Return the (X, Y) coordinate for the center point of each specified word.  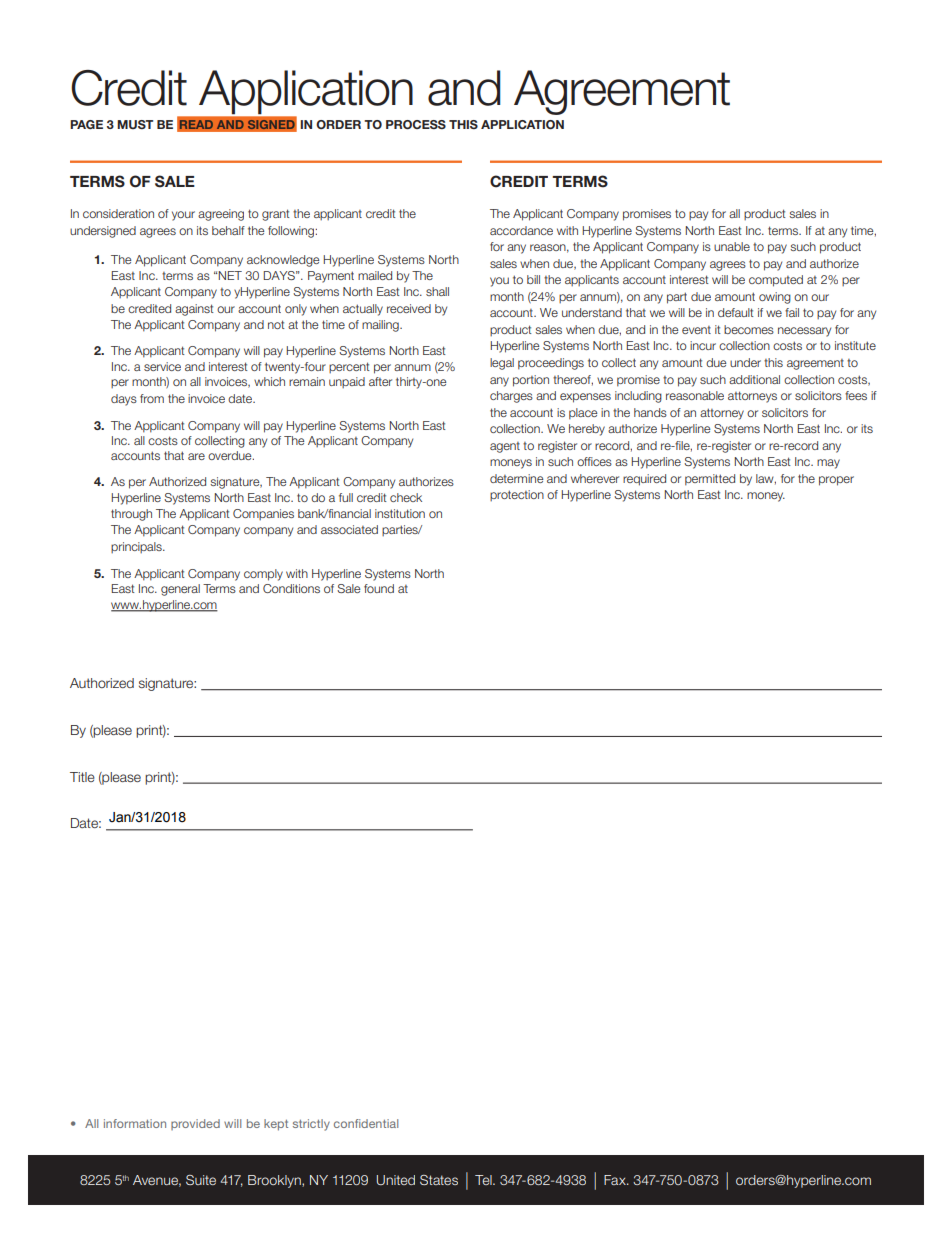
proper (836, 481)
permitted (710, 480)
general (180, 590)
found (379, 588)
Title (82, 777)
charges (511, 397)
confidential (366, 1123)
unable (732, 246)
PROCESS (416, 125)
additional (754, 379)
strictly (311, 1125)
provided (195, 1124)
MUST (135, 124)
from (152, 398)
